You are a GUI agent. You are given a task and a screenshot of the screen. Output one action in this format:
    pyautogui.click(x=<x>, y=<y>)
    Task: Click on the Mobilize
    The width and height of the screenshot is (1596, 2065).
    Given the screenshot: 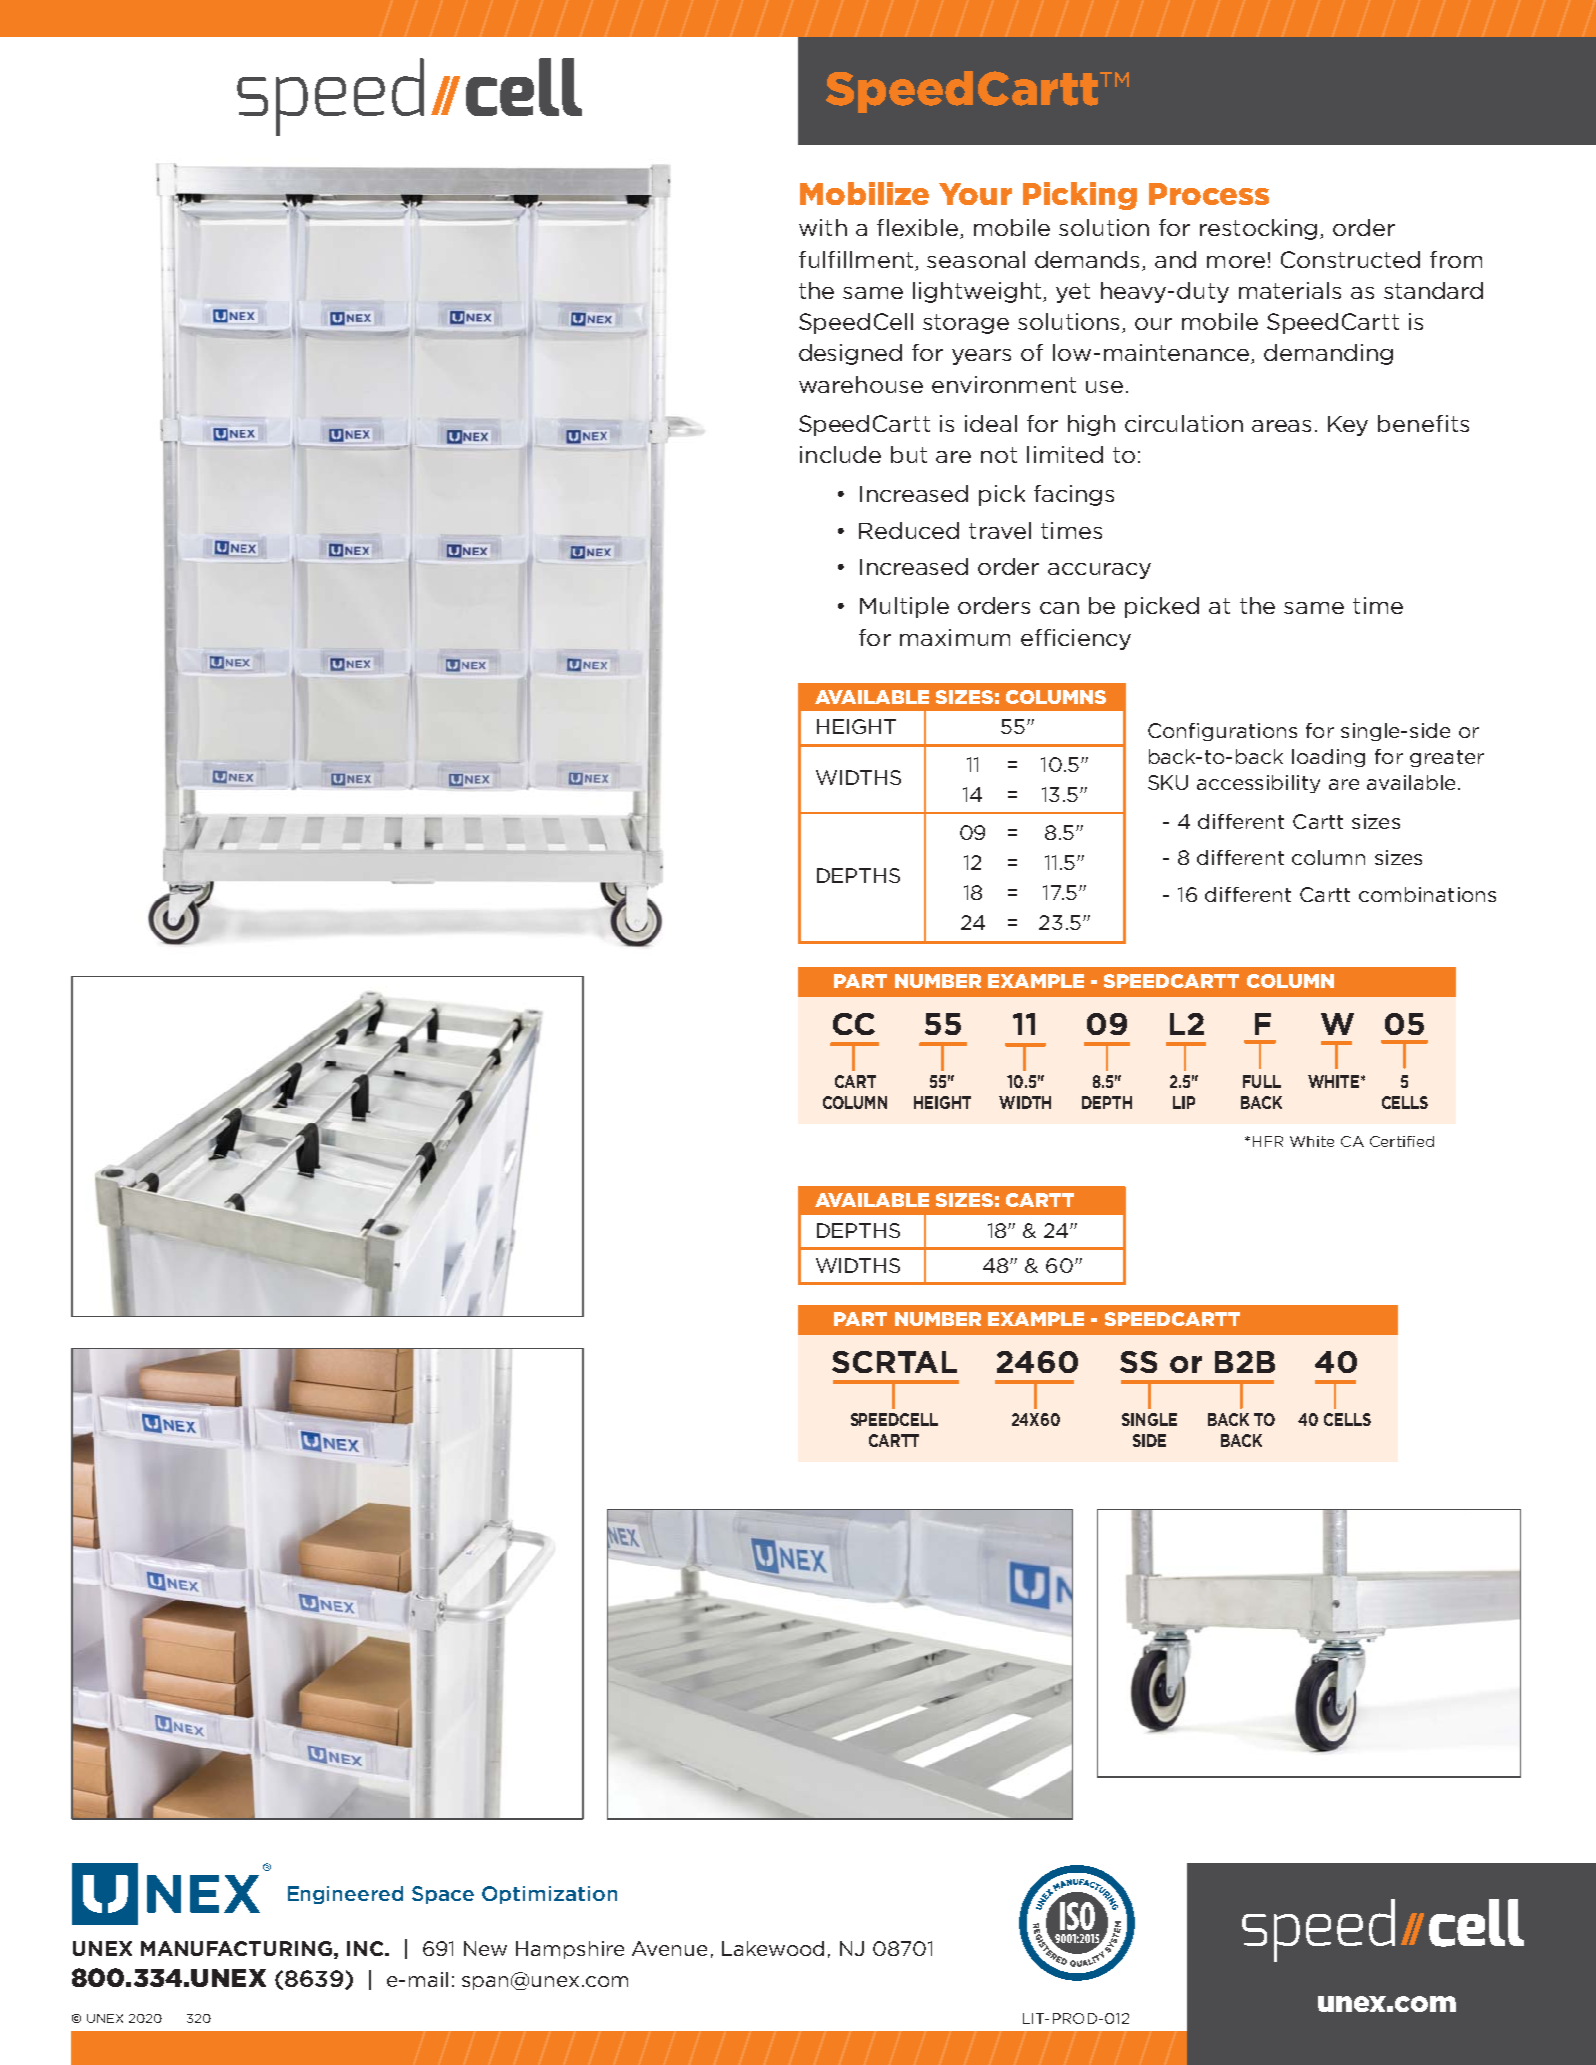 What is the action you would take?
    pyautogui.click(x=864, y=193)
